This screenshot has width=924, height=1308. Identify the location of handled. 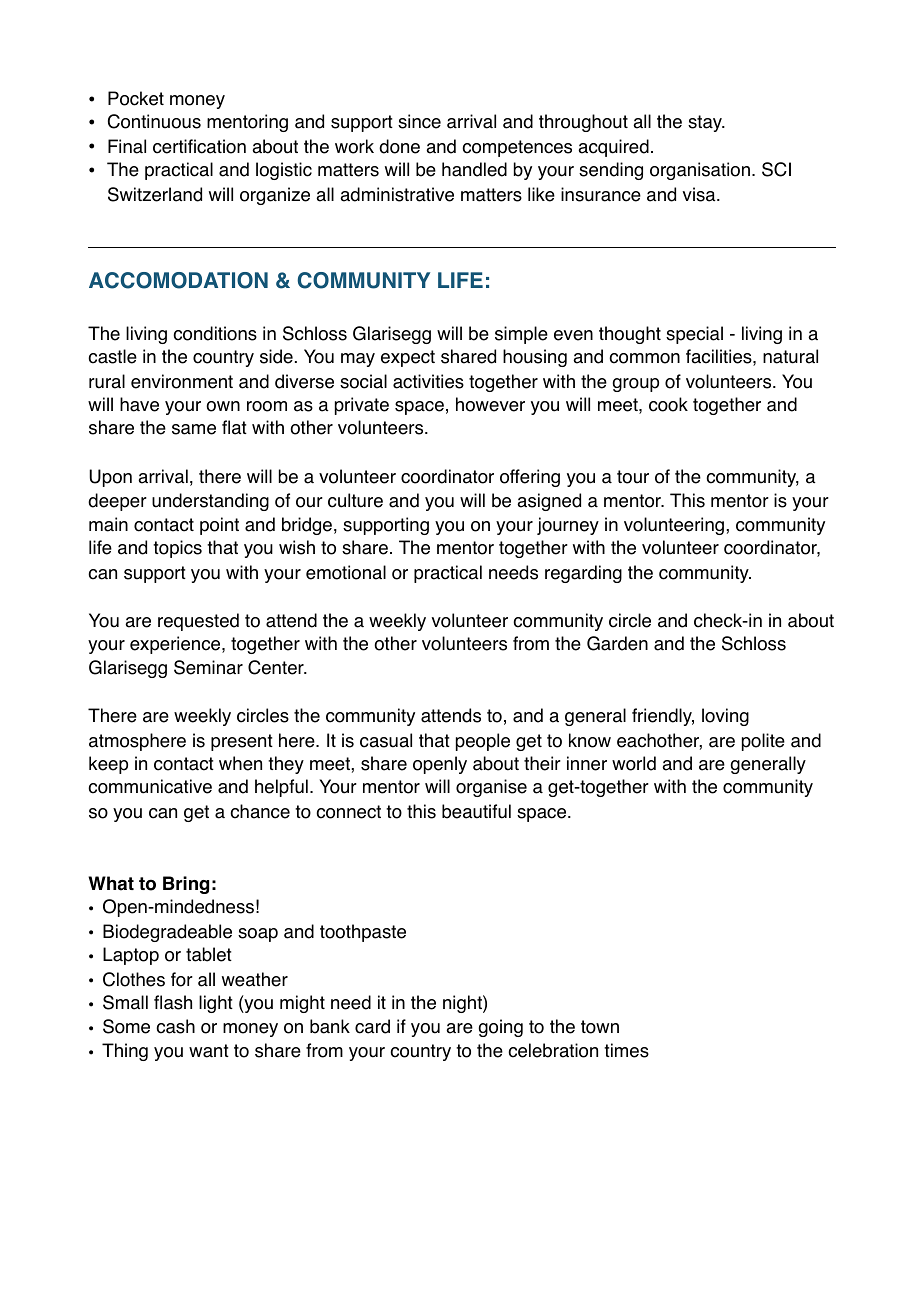
(474, 169).
